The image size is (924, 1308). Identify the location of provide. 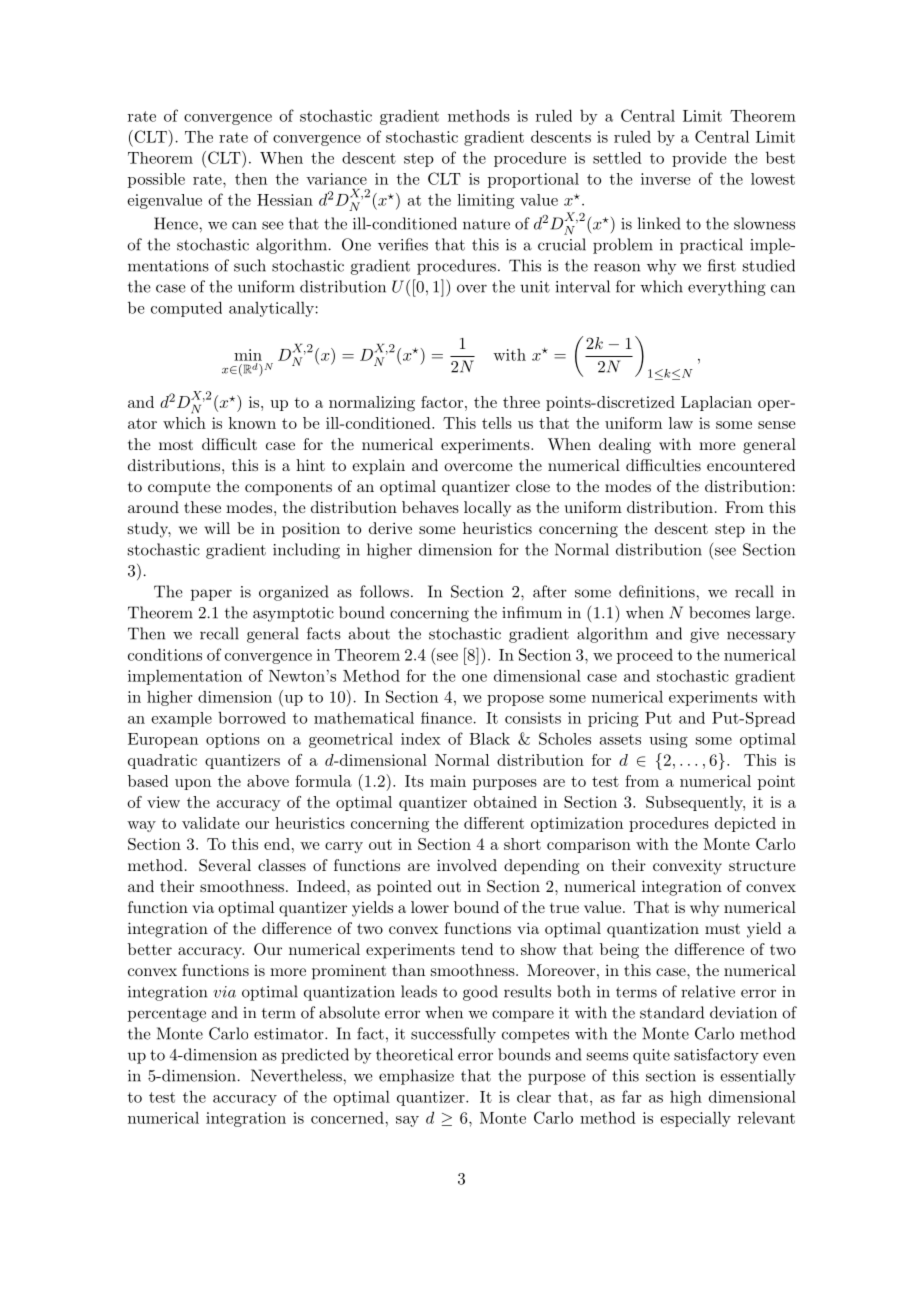
(699, 159).
